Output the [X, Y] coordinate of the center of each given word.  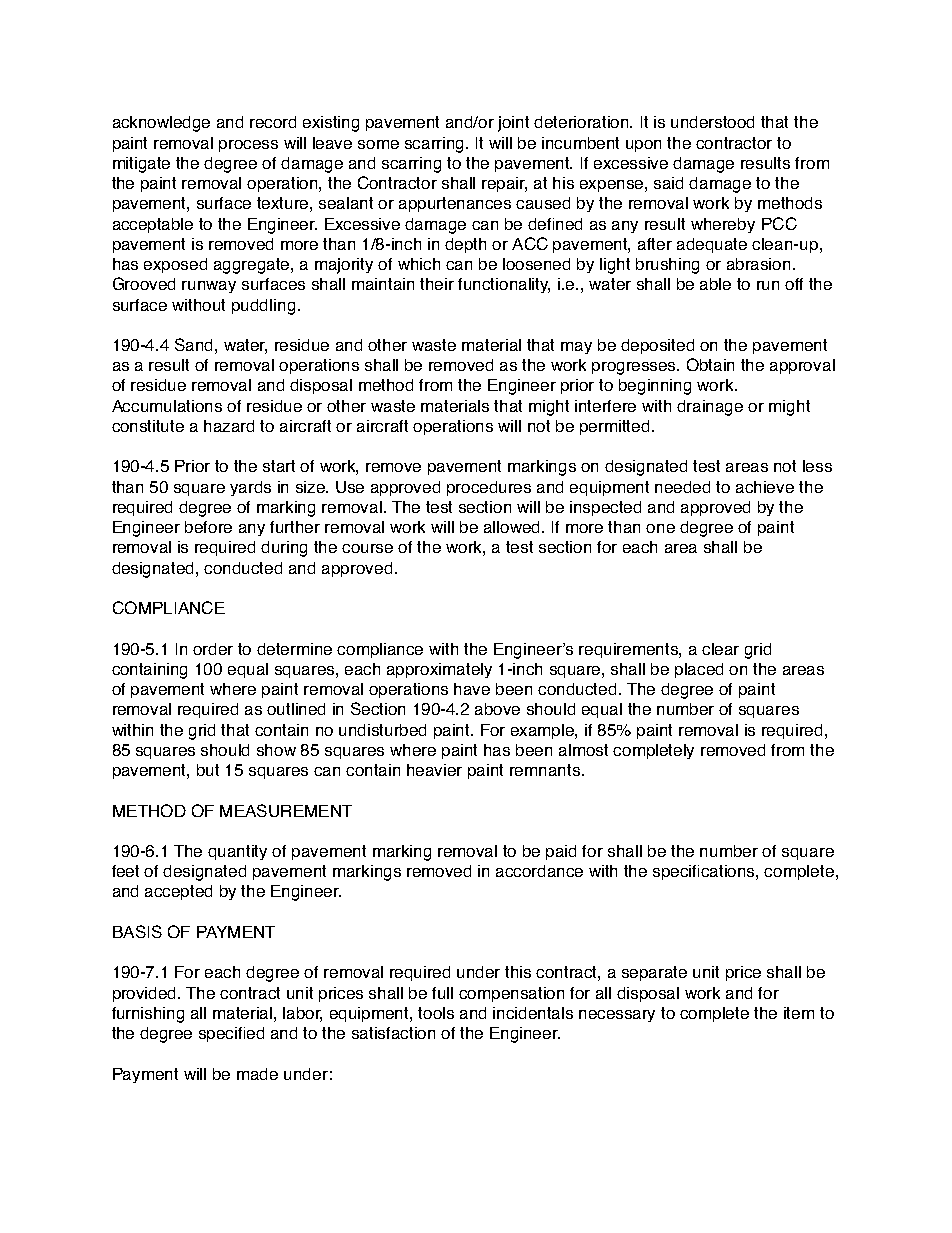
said [668, 183]
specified [231, 1034]
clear [720, 649]
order [213, 649]
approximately [439, 670]
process [248, 146]
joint [513, 124]
